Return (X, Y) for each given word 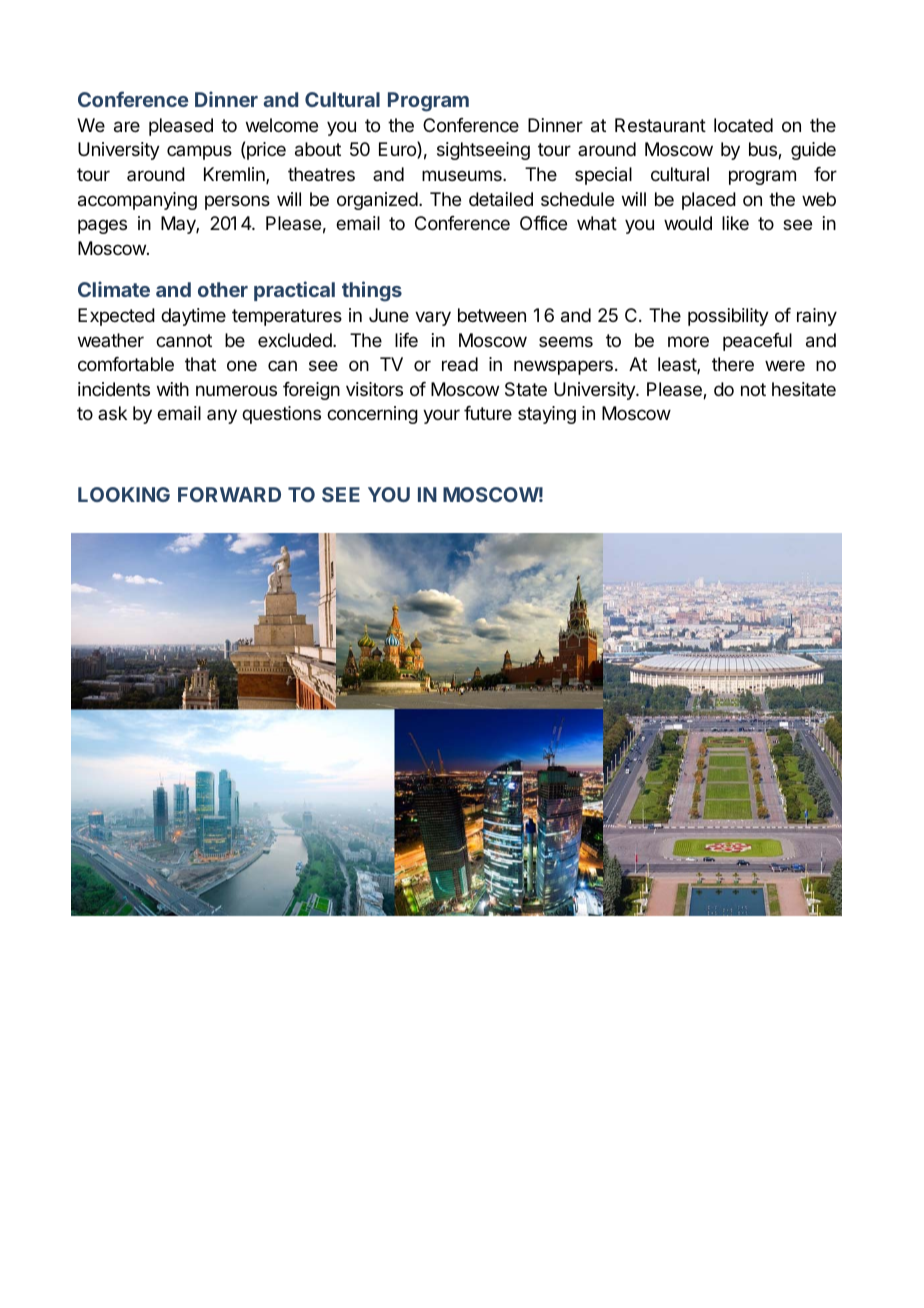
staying (547, 415)
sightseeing (483, 151)
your (441, 416)
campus (199, 152)
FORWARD (229, 494)
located (743, 125)
